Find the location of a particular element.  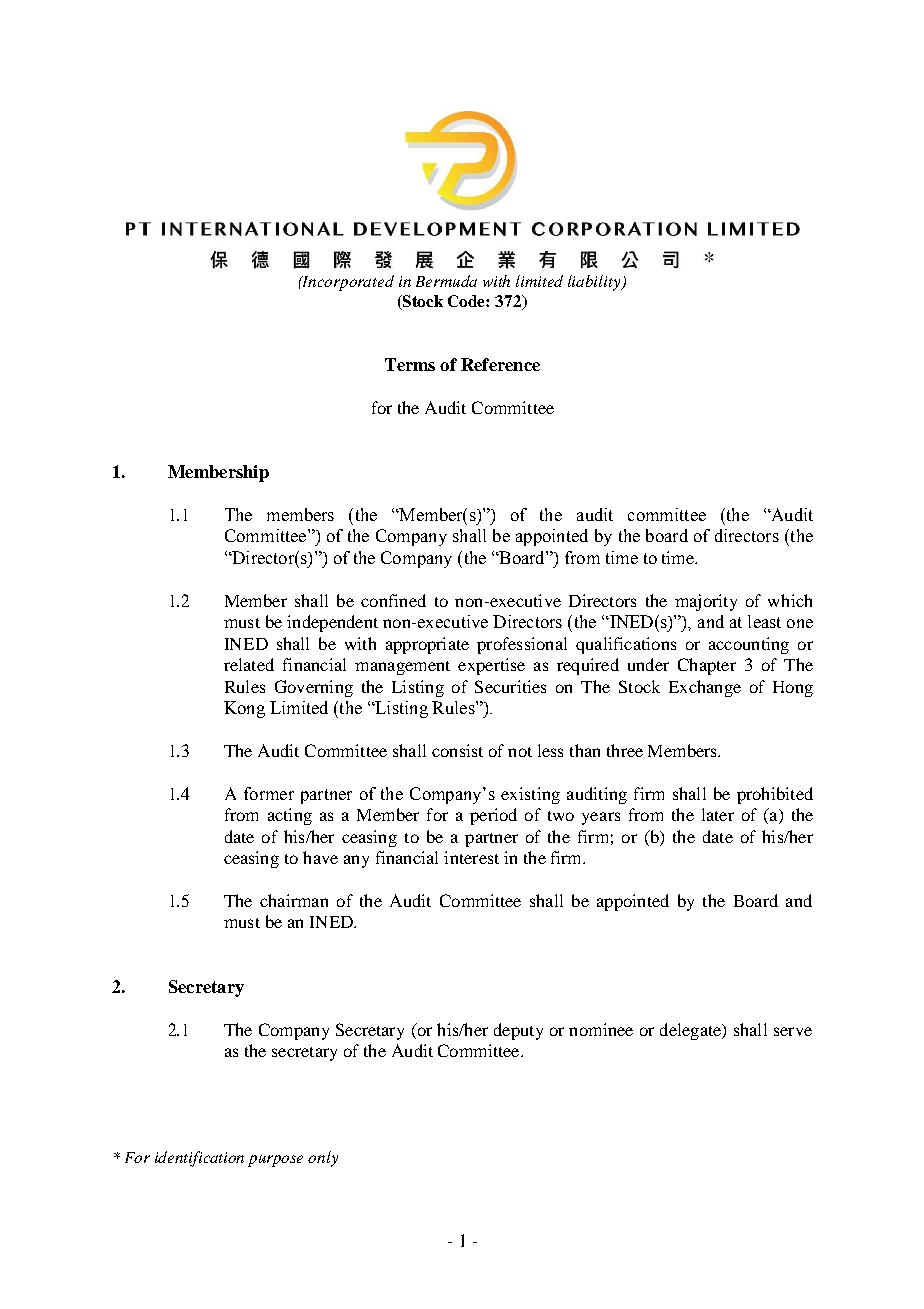

Exchange is located at coordinates (705, 688).
